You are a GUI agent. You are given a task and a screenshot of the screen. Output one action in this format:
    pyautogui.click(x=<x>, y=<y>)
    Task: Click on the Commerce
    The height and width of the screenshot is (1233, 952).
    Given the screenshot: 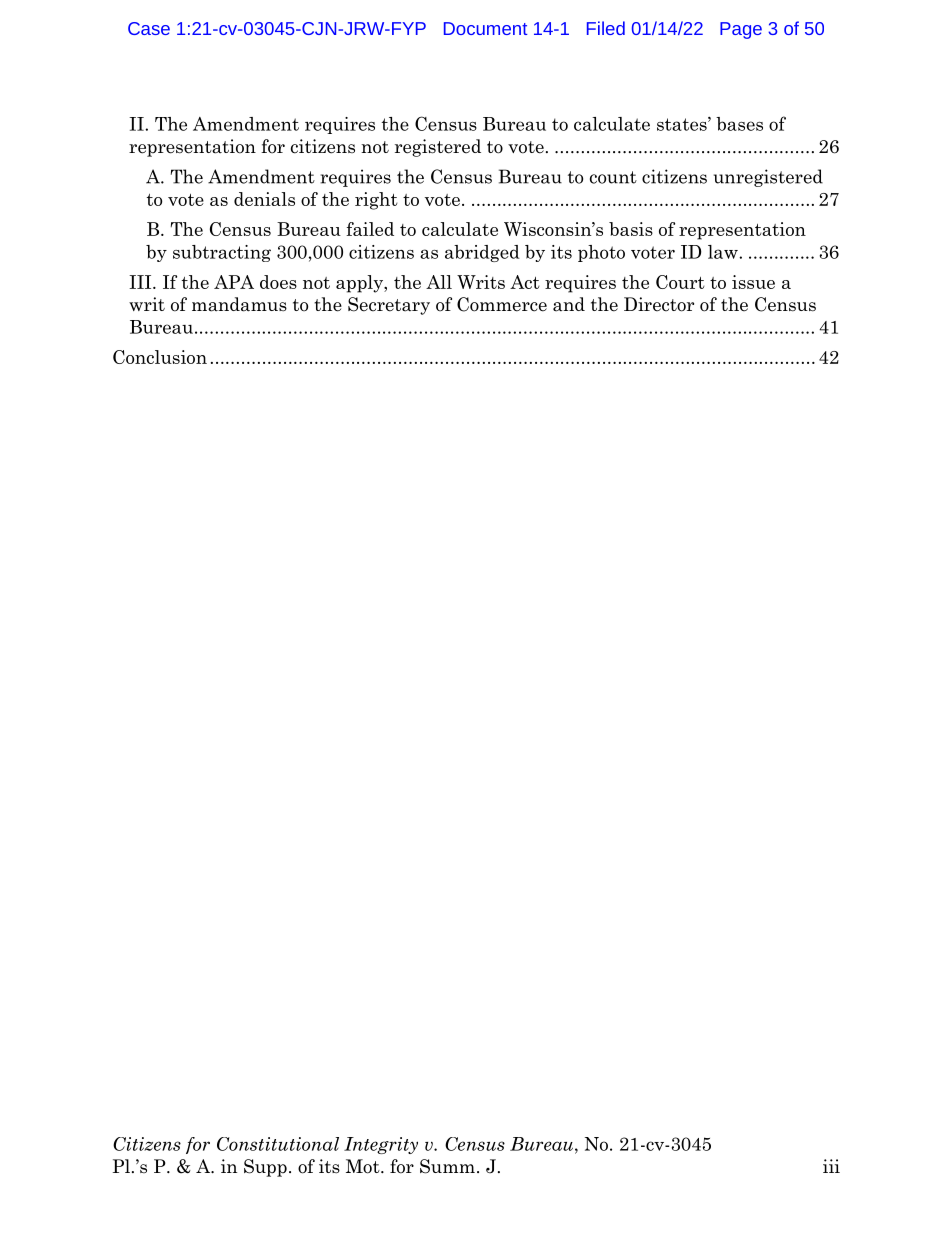 What is the action you would take?
    pyautogui.click(x=502, y=304)
